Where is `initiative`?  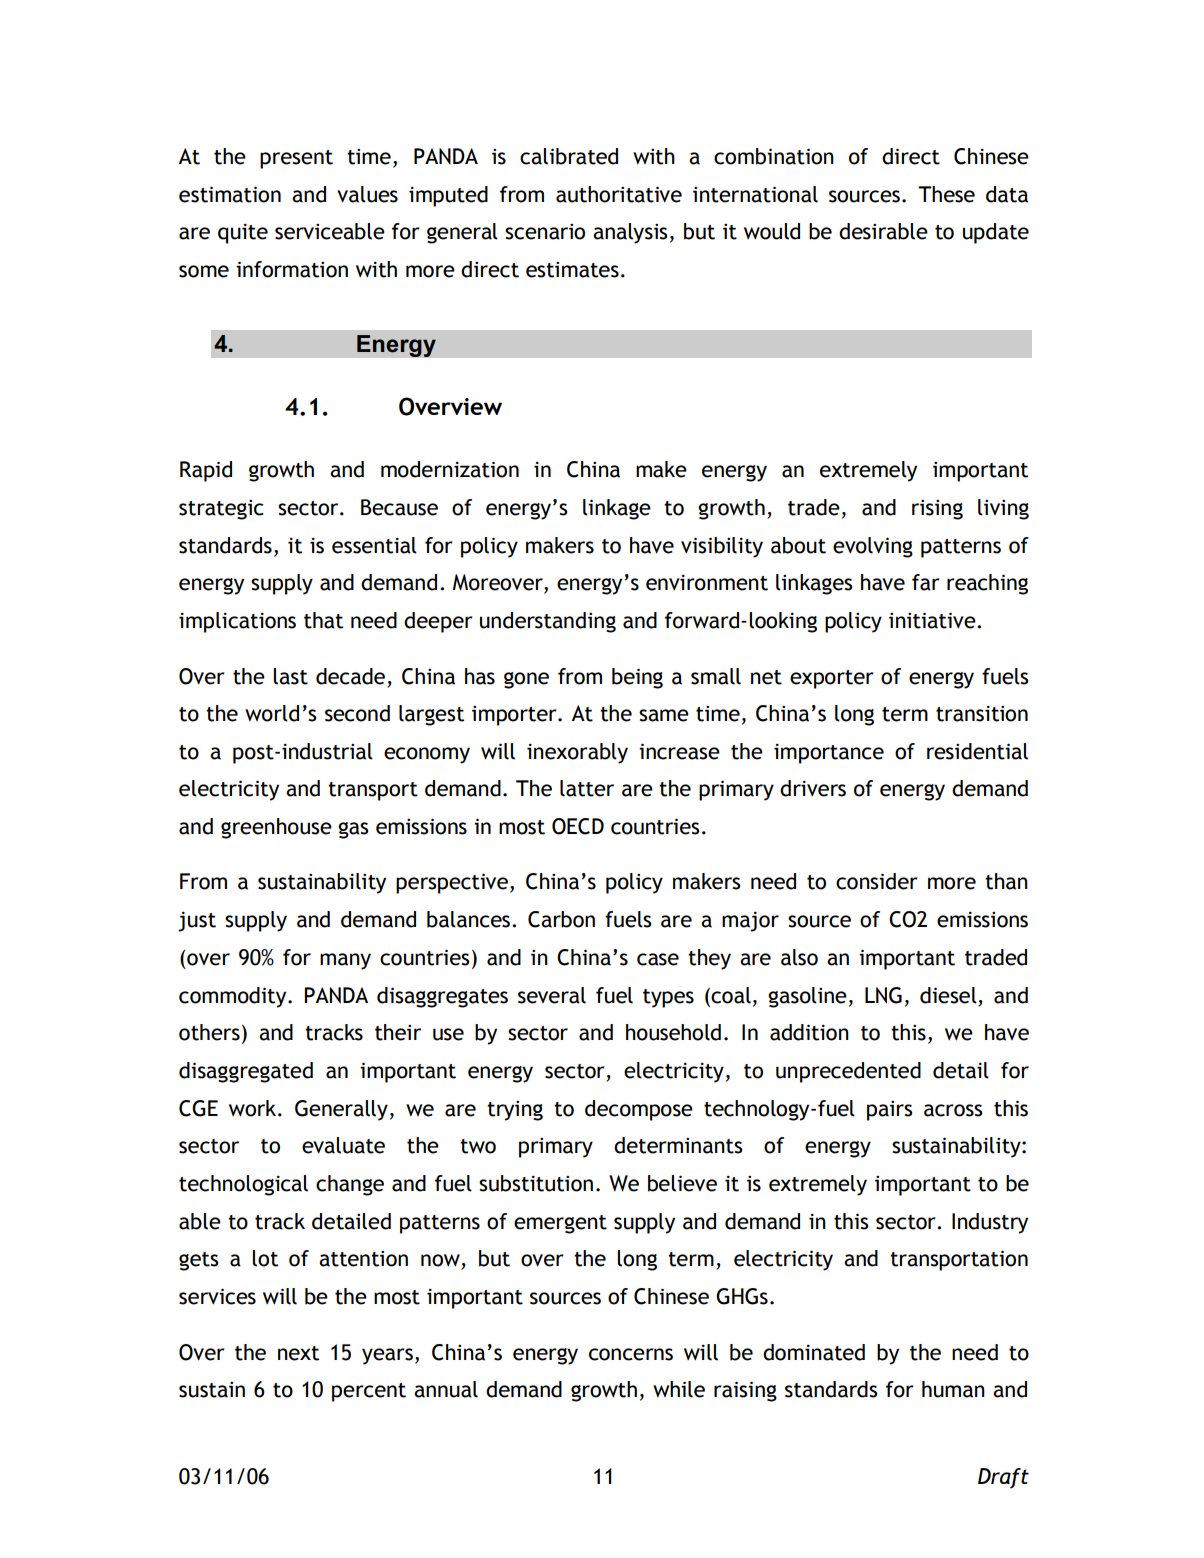 initiative is located at coordinates (933, 620).
